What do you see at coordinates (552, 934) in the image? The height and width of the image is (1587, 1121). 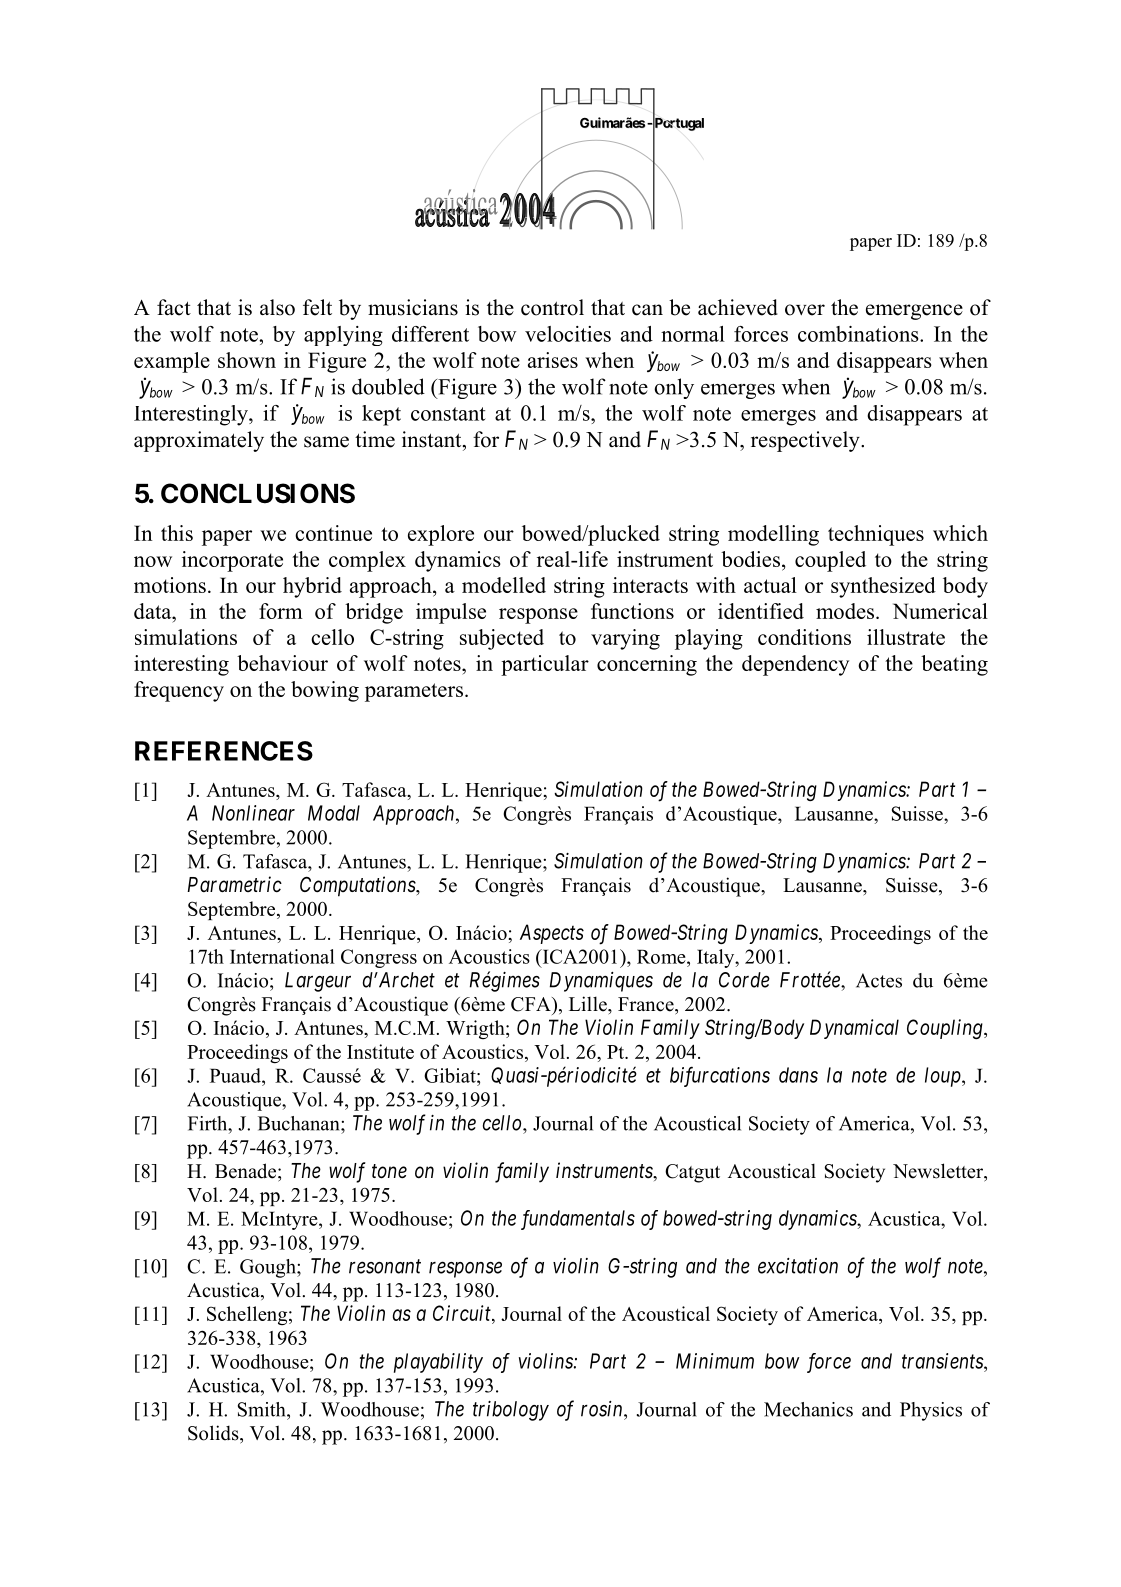 I see `Aspects` at bounding box center [552, 934].
